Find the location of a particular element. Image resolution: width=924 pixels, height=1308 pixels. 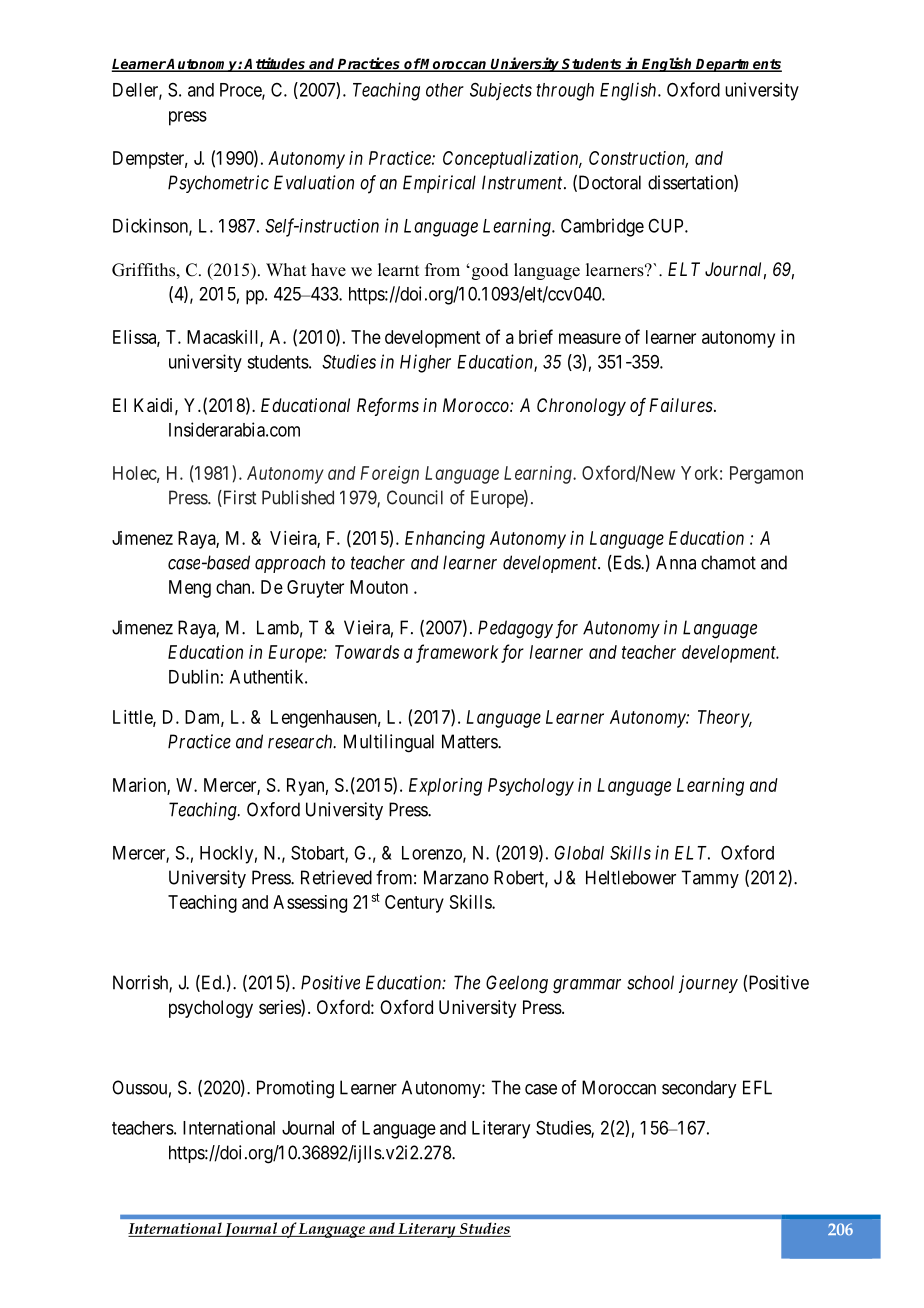

Tammy is located at coordinates (710, 879).
